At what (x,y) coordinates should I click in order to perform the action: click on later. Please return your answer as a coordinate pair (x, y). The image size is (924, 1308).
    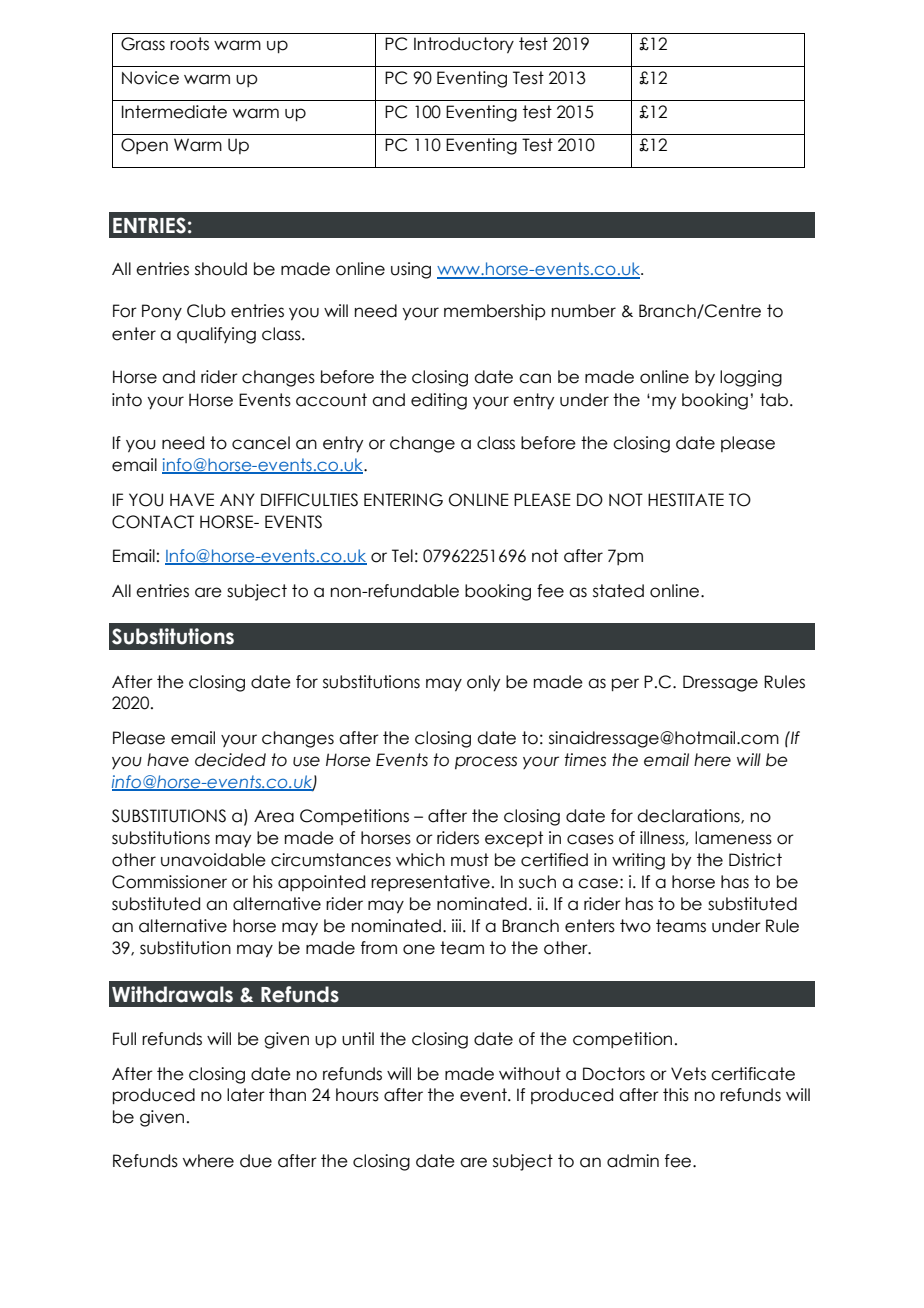
    Looking at the image, I should click on (246, 1095).
